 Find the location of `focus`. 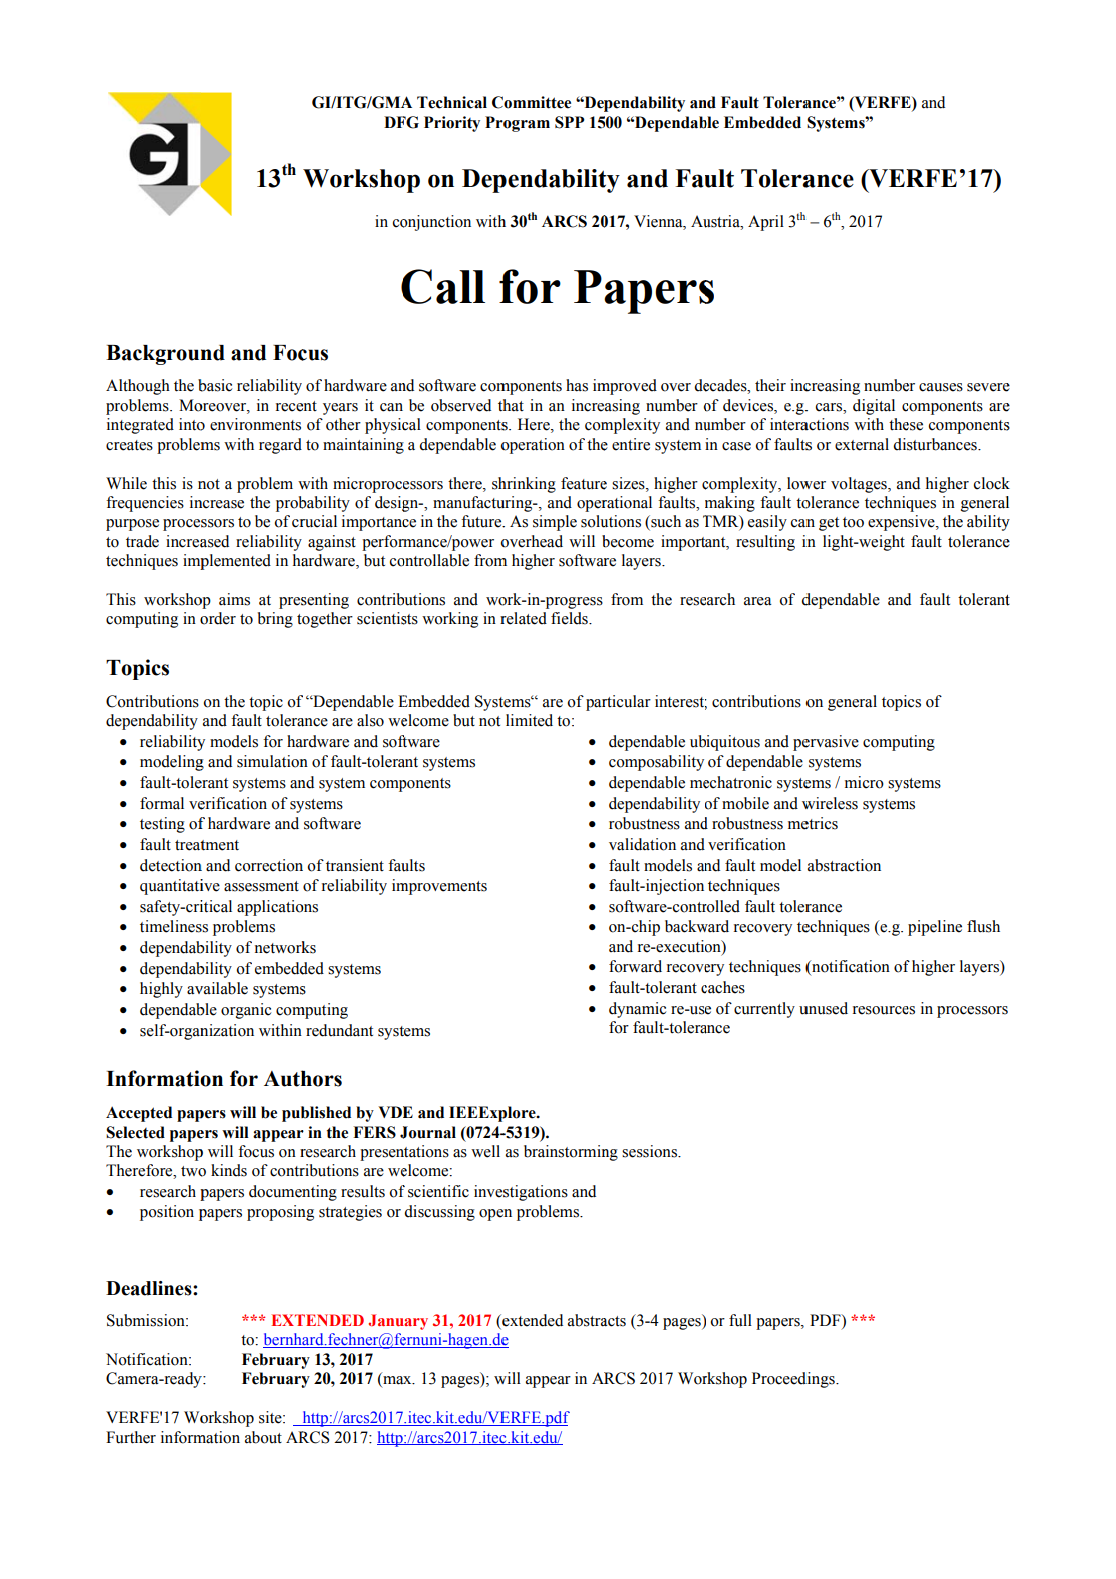

focus is located at coordinates (256, 1151).
